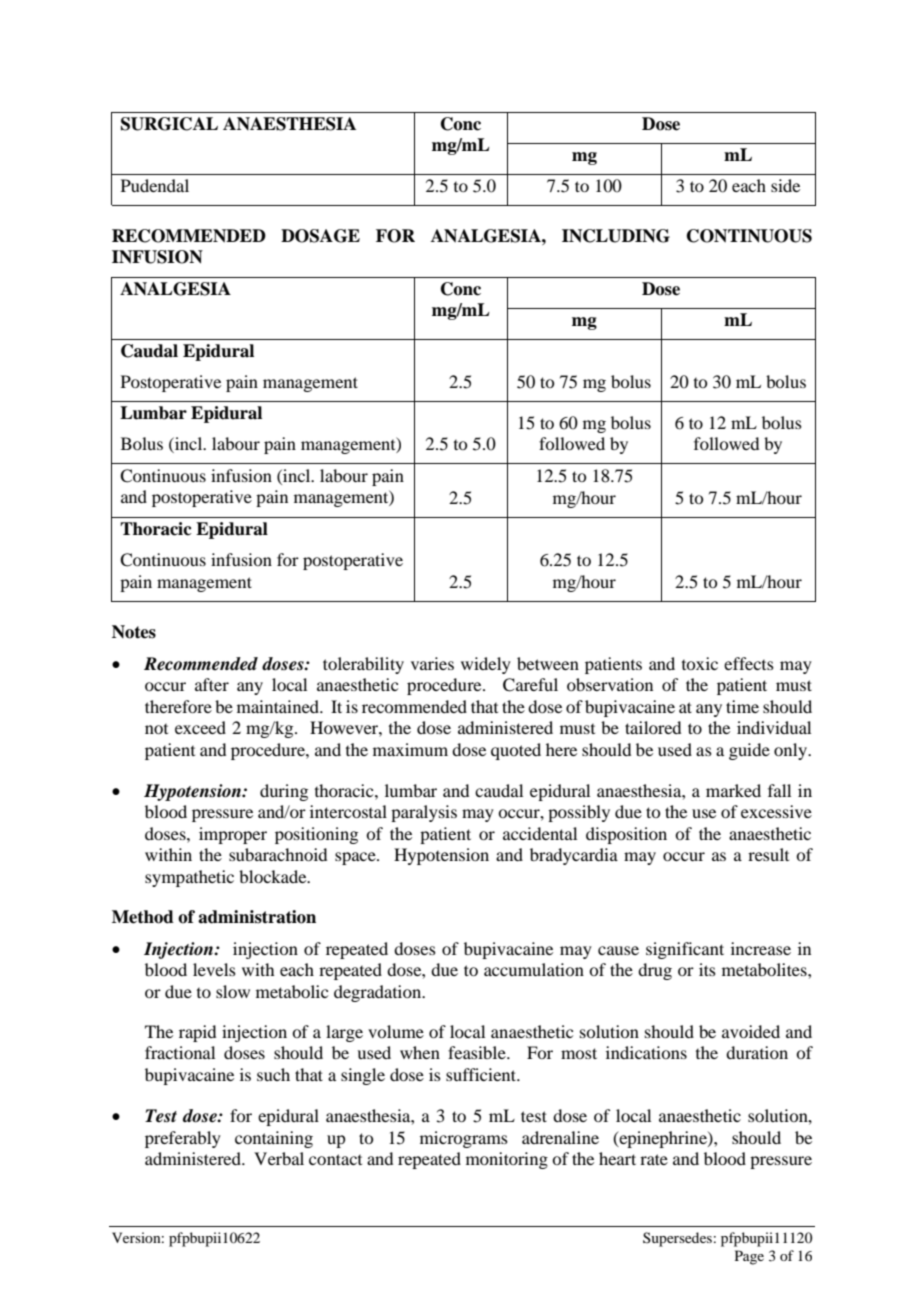  Describe the element at coordinates (320, 236) in the screenshot. I see `DOSAGE` at that location.
